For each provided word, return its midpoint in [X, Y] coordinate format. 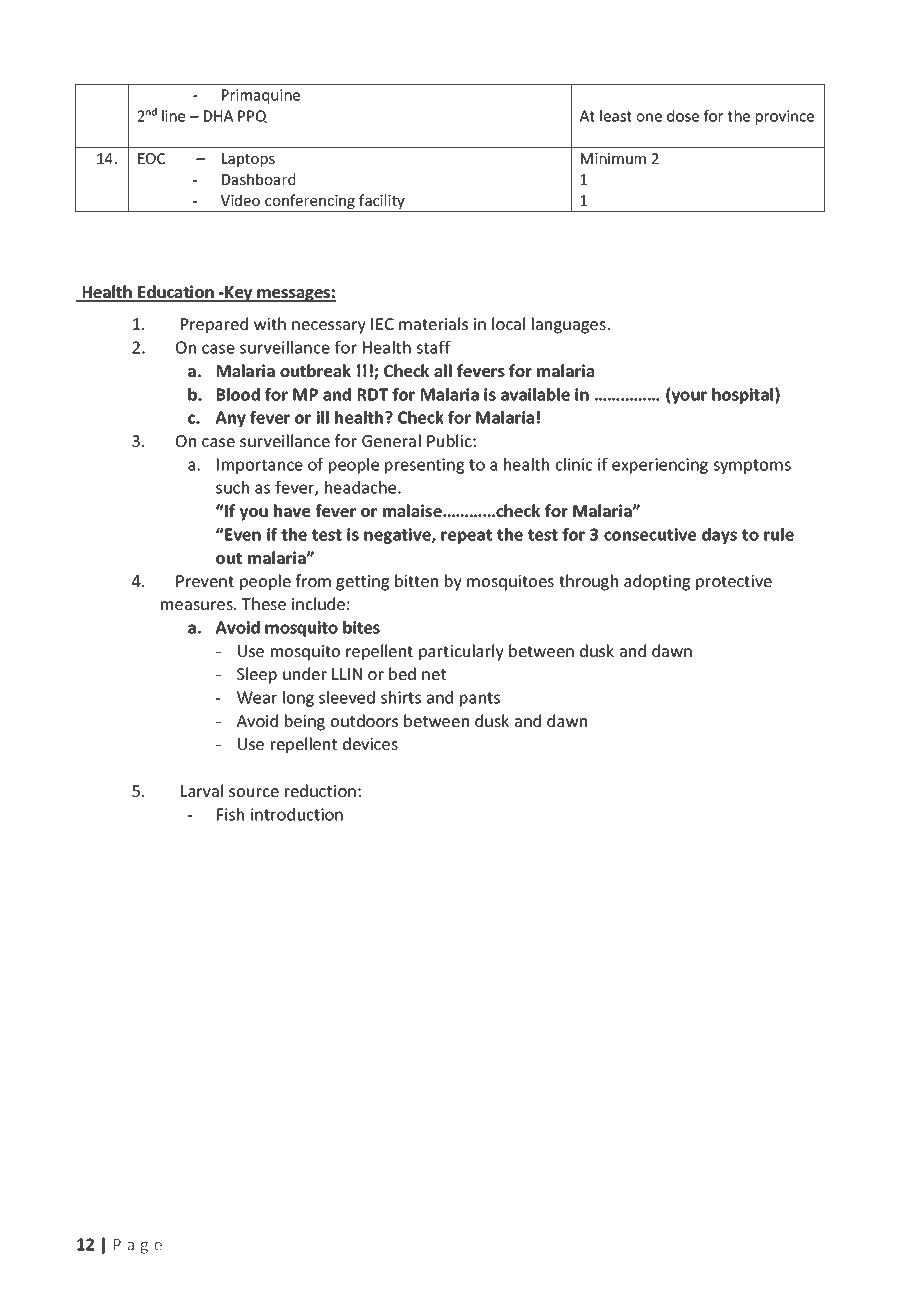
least [616, 116]
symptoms [752, 466]
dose [683, 116]
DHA [218, 116]
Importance [260, 466]
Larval [202, 790]
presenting [424, 466]
